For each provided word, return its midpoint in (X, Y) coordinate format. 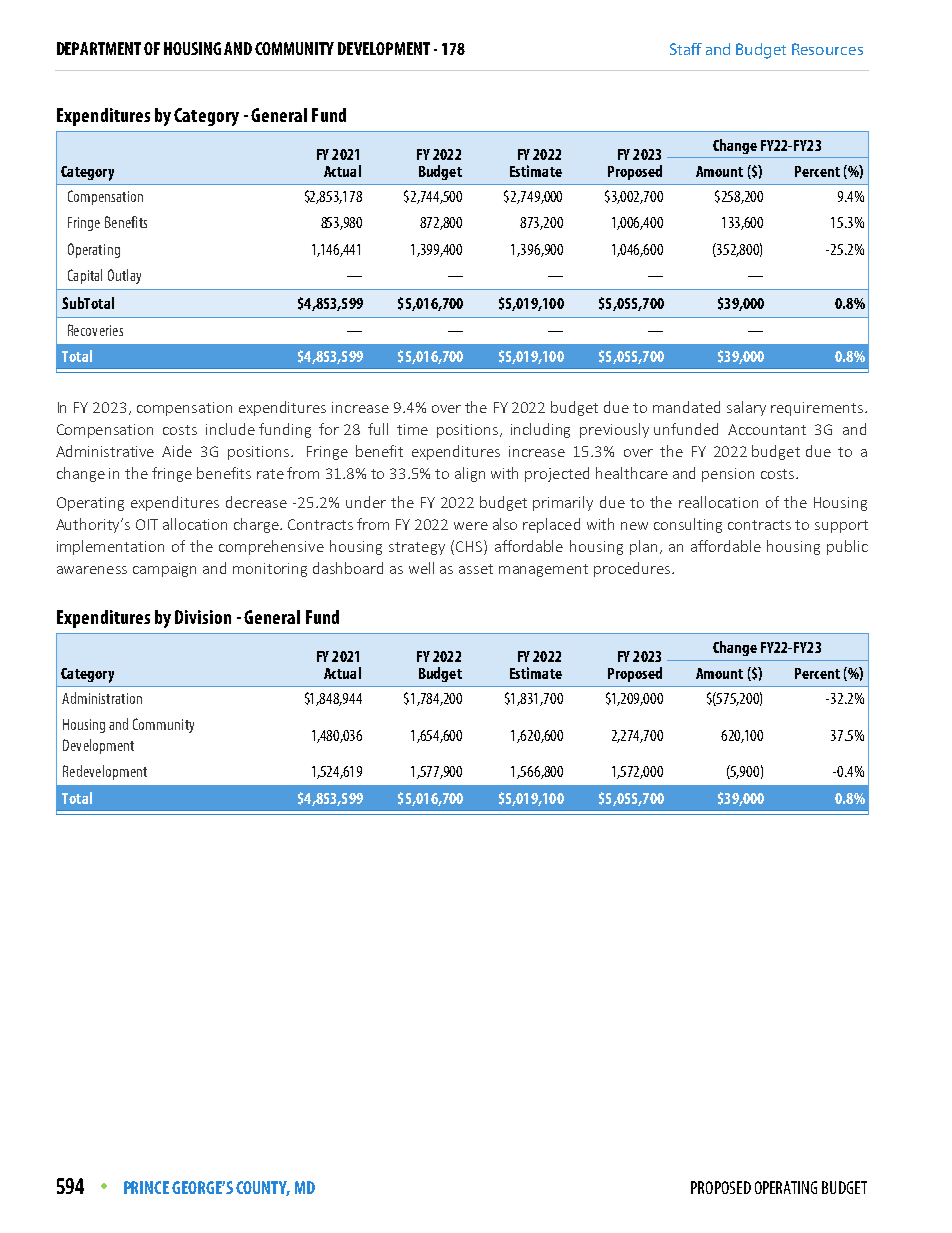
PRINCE (146, 1187)
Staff (686, 49)
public (847, 547)
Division (203, 617)
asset (476, 569)
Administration (102, 698)
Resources (827, 49)
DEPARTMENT (99, 48)
